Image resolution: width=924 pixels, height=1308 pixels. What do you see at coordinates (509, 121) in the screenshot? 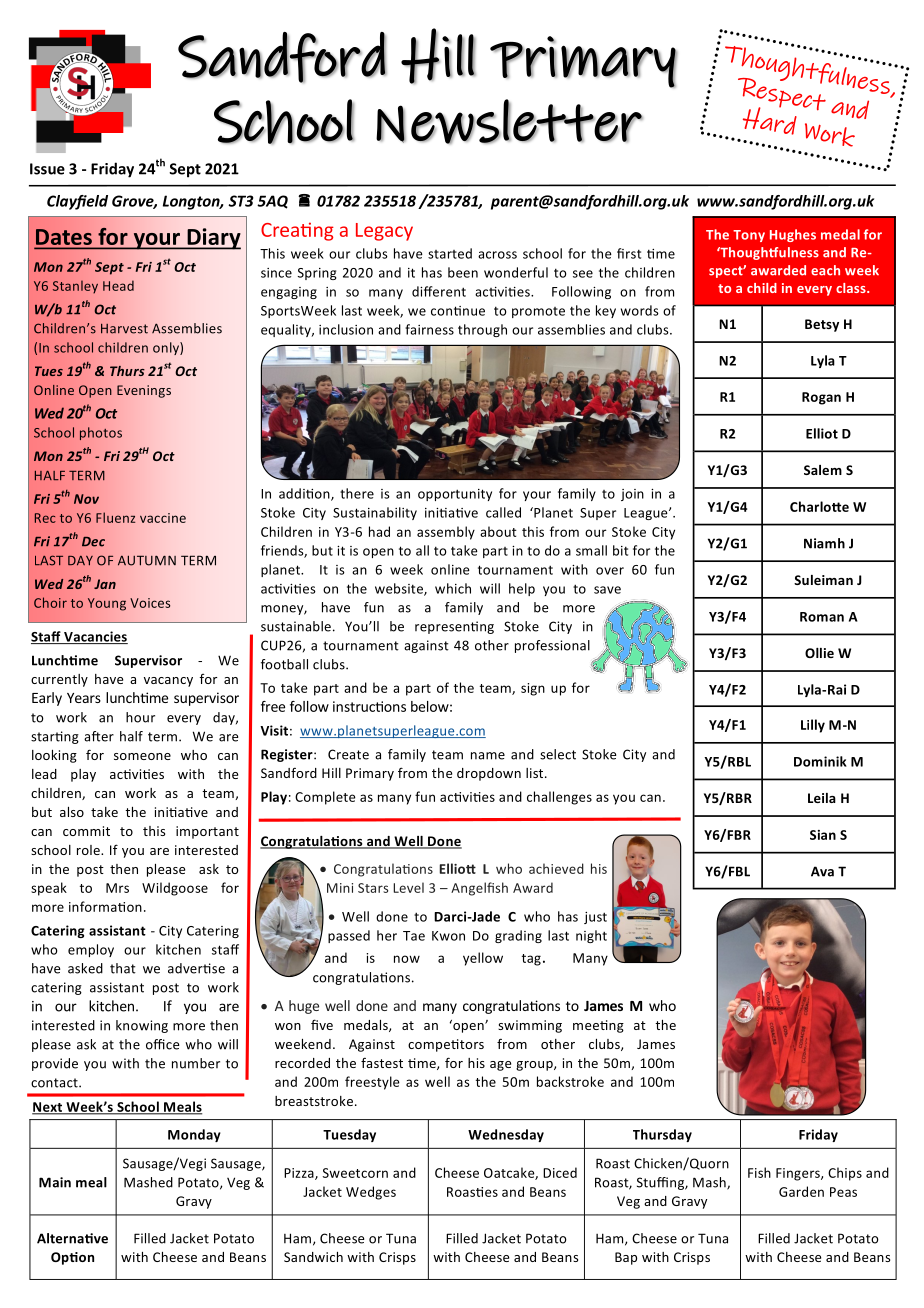
I see `Newsletter` at bounding box center [509, 121].
